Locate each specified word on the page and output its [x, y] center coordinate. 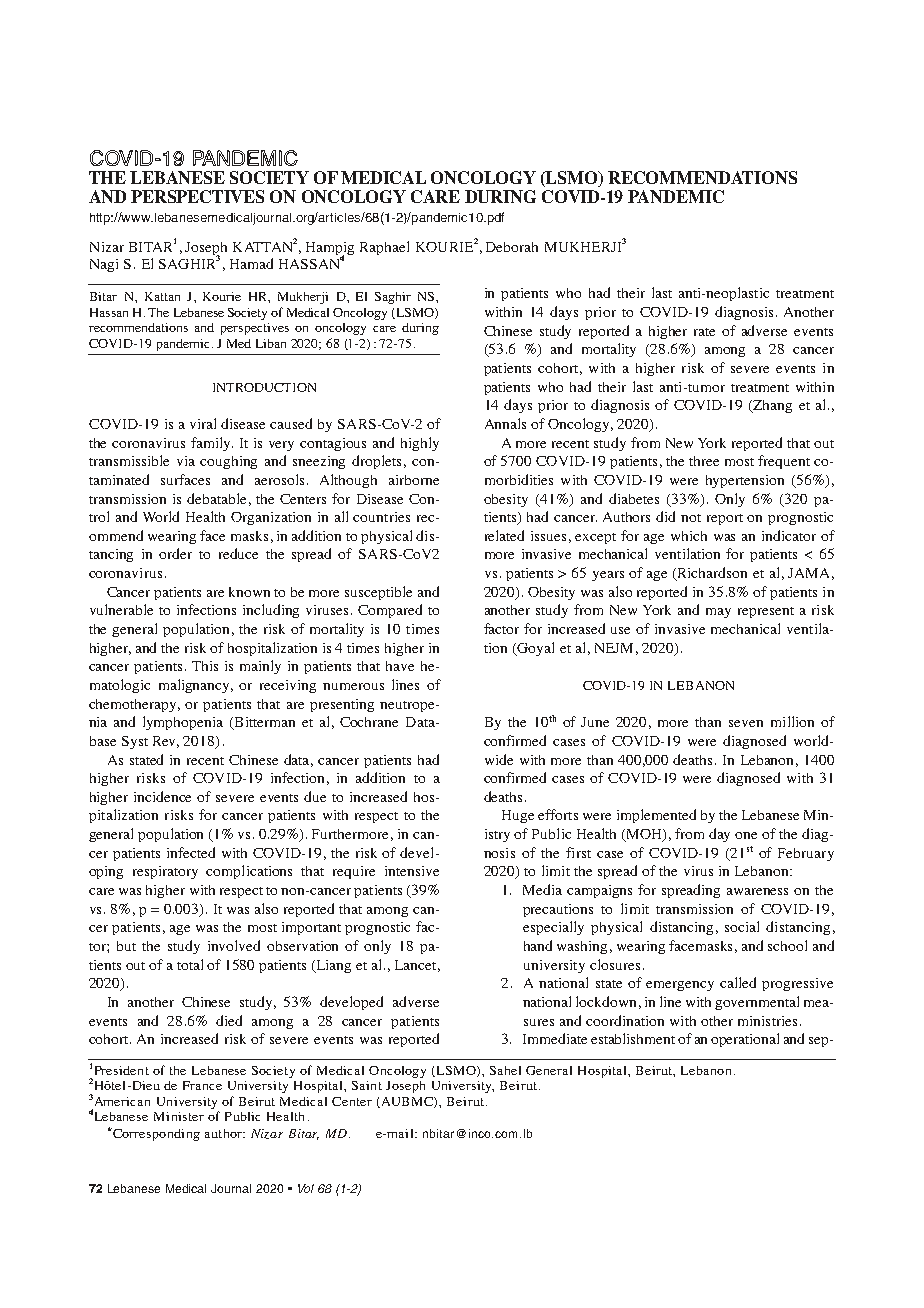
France [202, 1085]
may [718, 613]
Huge [518, 816]
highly [420, 444]
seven [746, 723]
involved [234, 945]
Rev [166, 742]
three [704, 461]
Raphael [384, 248]
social [742, 926]
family [212, 444]
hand [538, 945]
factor [501, 628]
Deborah [512, 247]
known [249, 592]
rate [704, 332]
